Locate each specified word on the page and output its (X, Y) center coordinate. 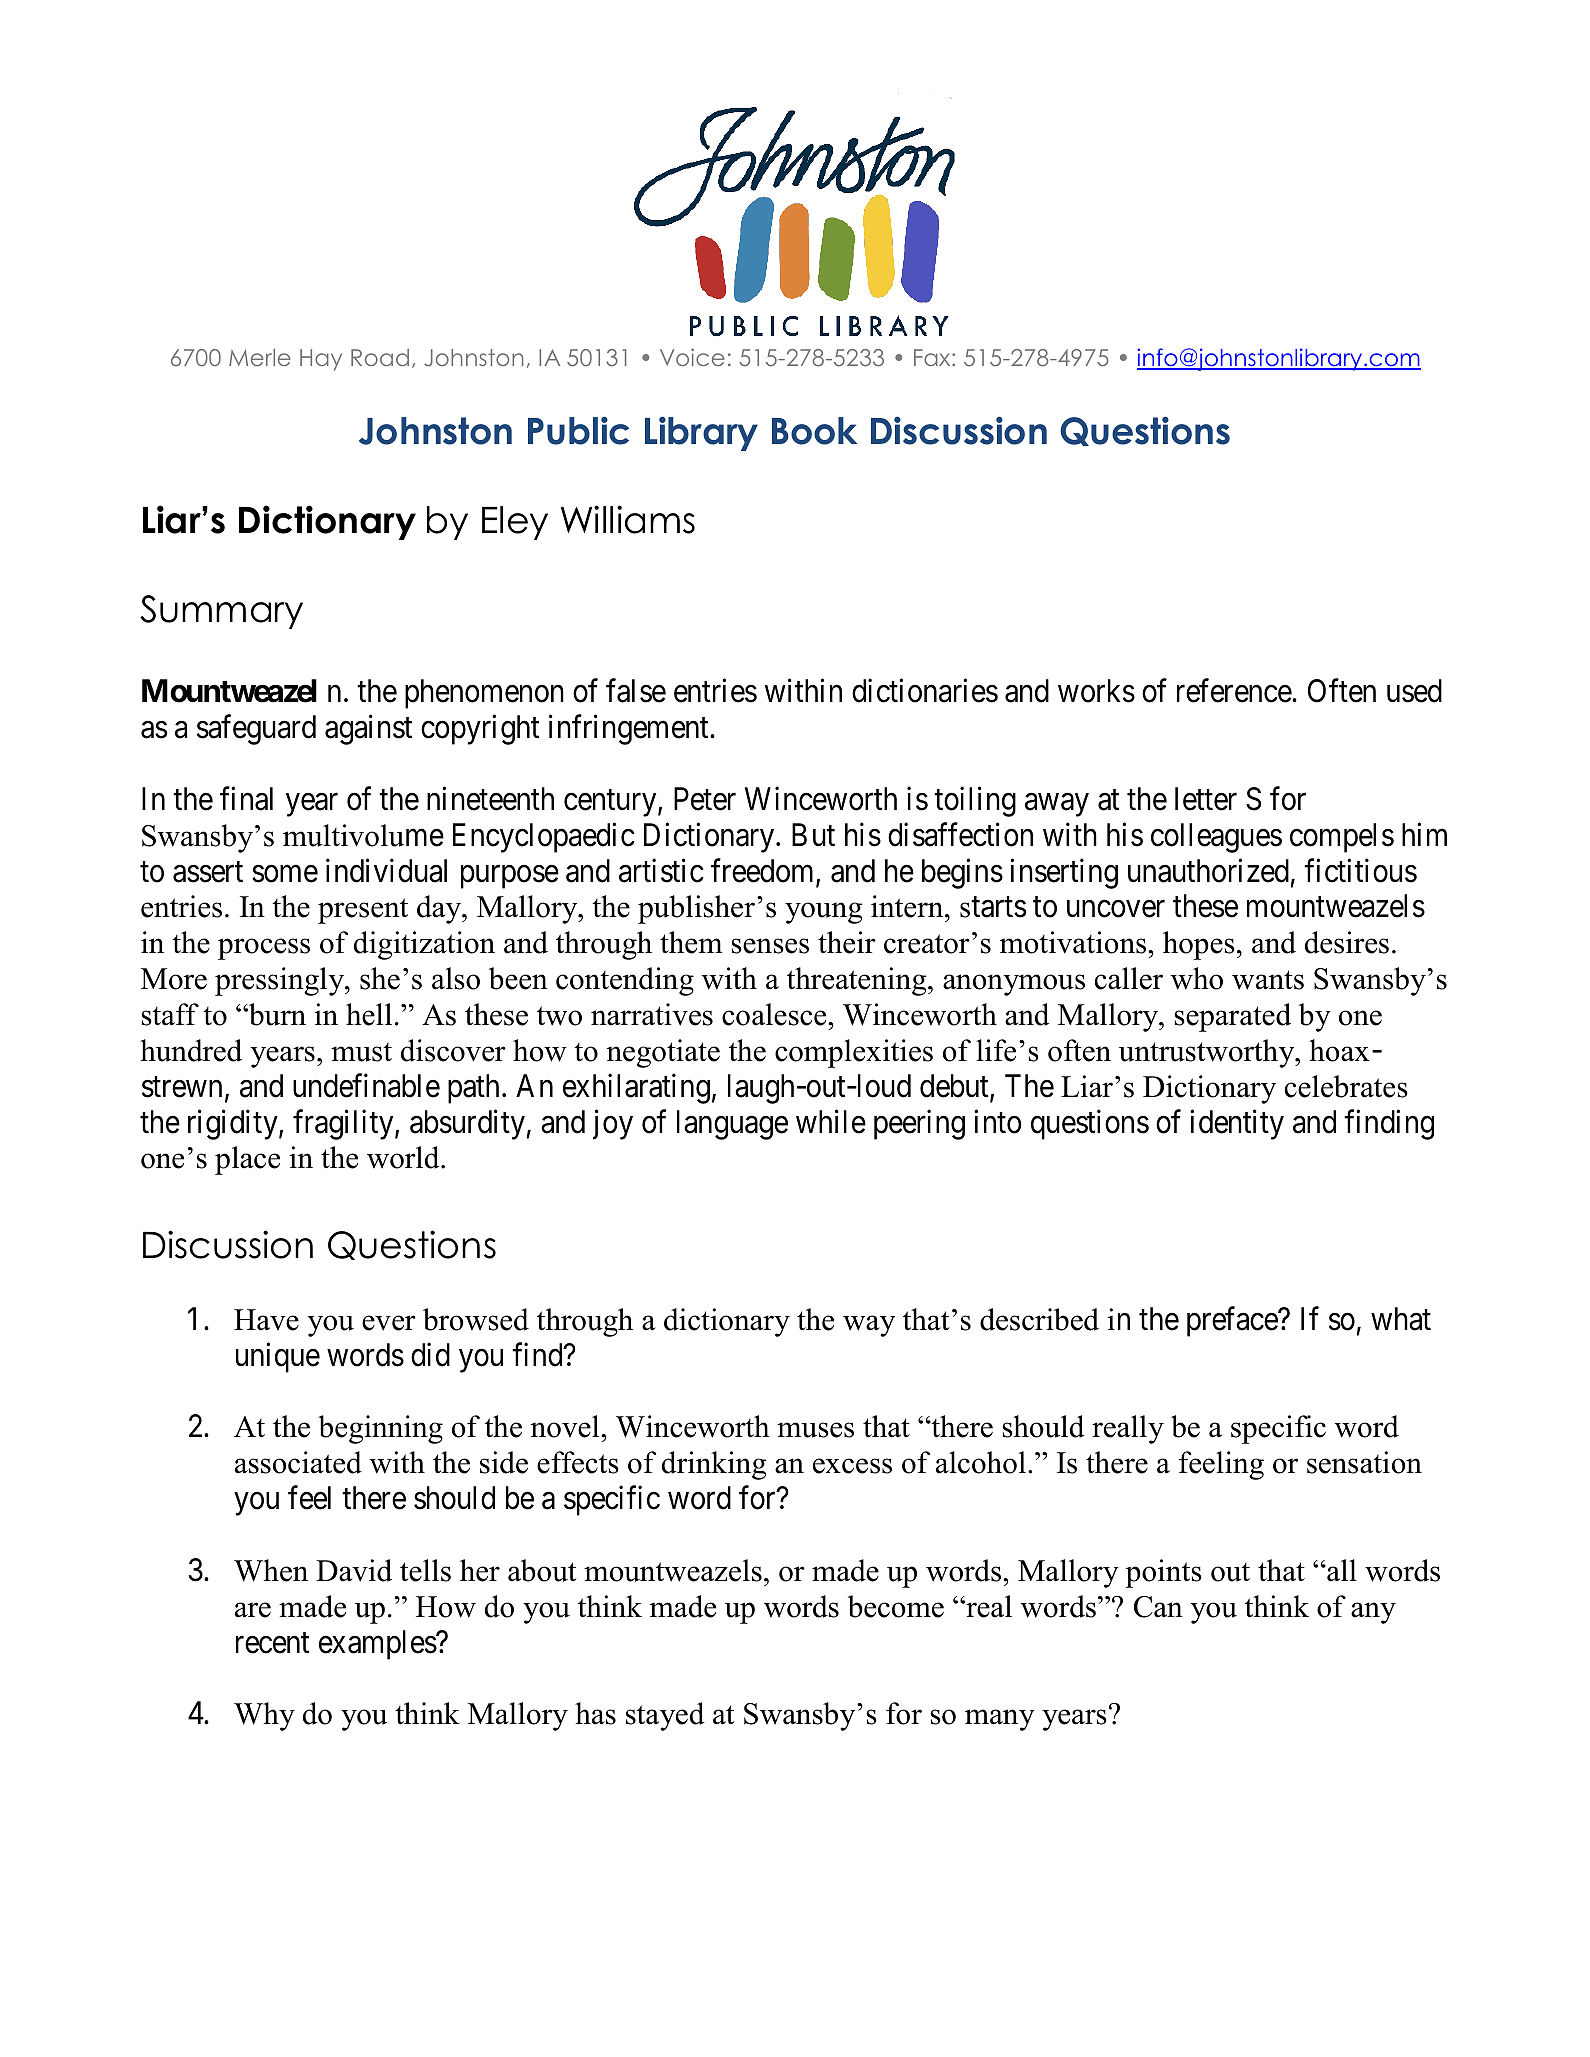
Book (814, 431)
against (368, 730)
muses (815, 1430)
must (361, 1052)
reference (1235, 691)
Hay (321, 360)
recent (272, 1643)
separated (1232, 1017)
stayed (665, 1716)
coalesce (775, 1014)
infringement (630, 730)
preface (1233, 1322)
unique (278, 1357)
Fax (933, 357)
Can (1158, 1607)
